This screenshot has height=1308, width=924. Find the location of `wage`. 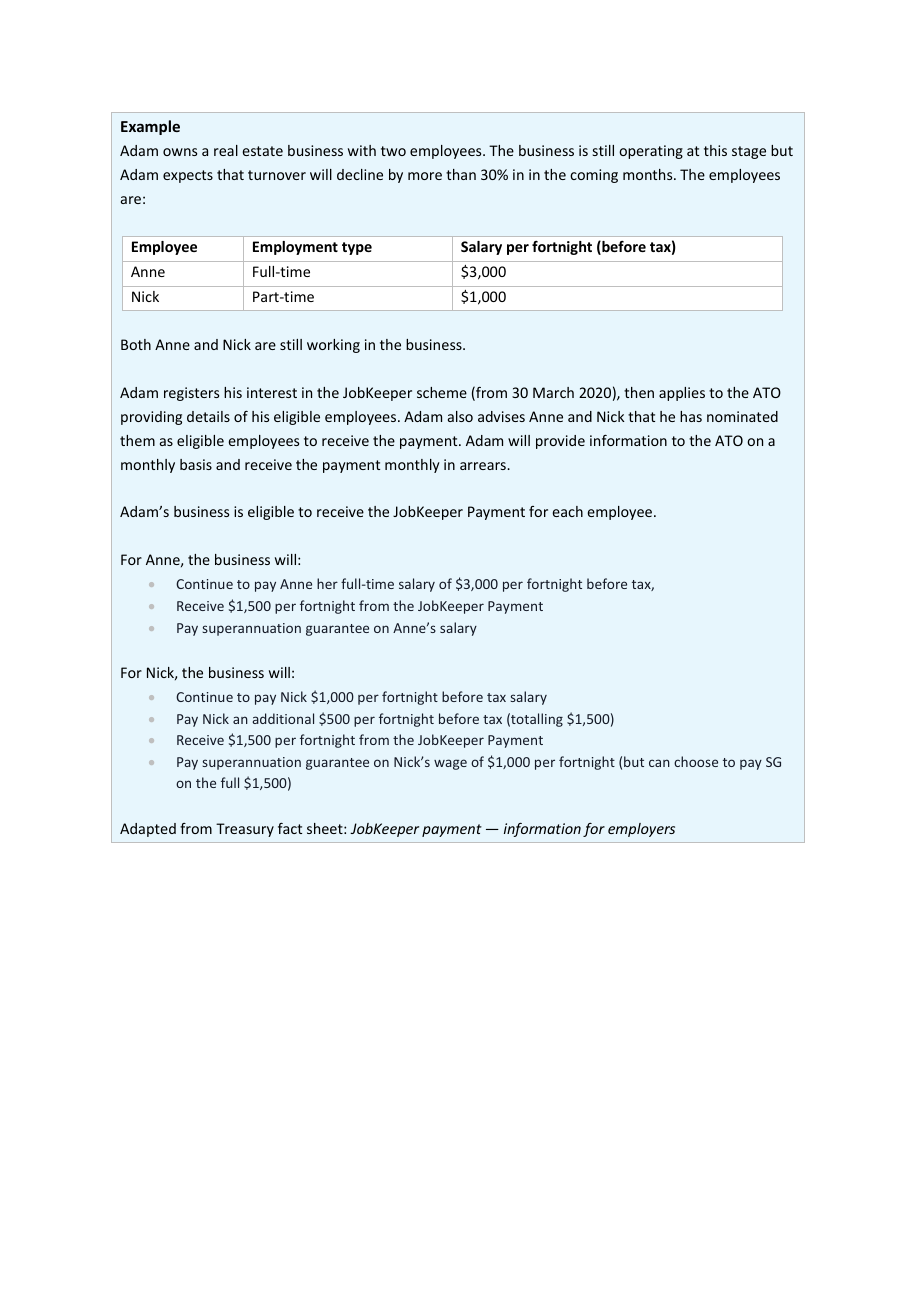

wage is located at coordinates (450, 764).
